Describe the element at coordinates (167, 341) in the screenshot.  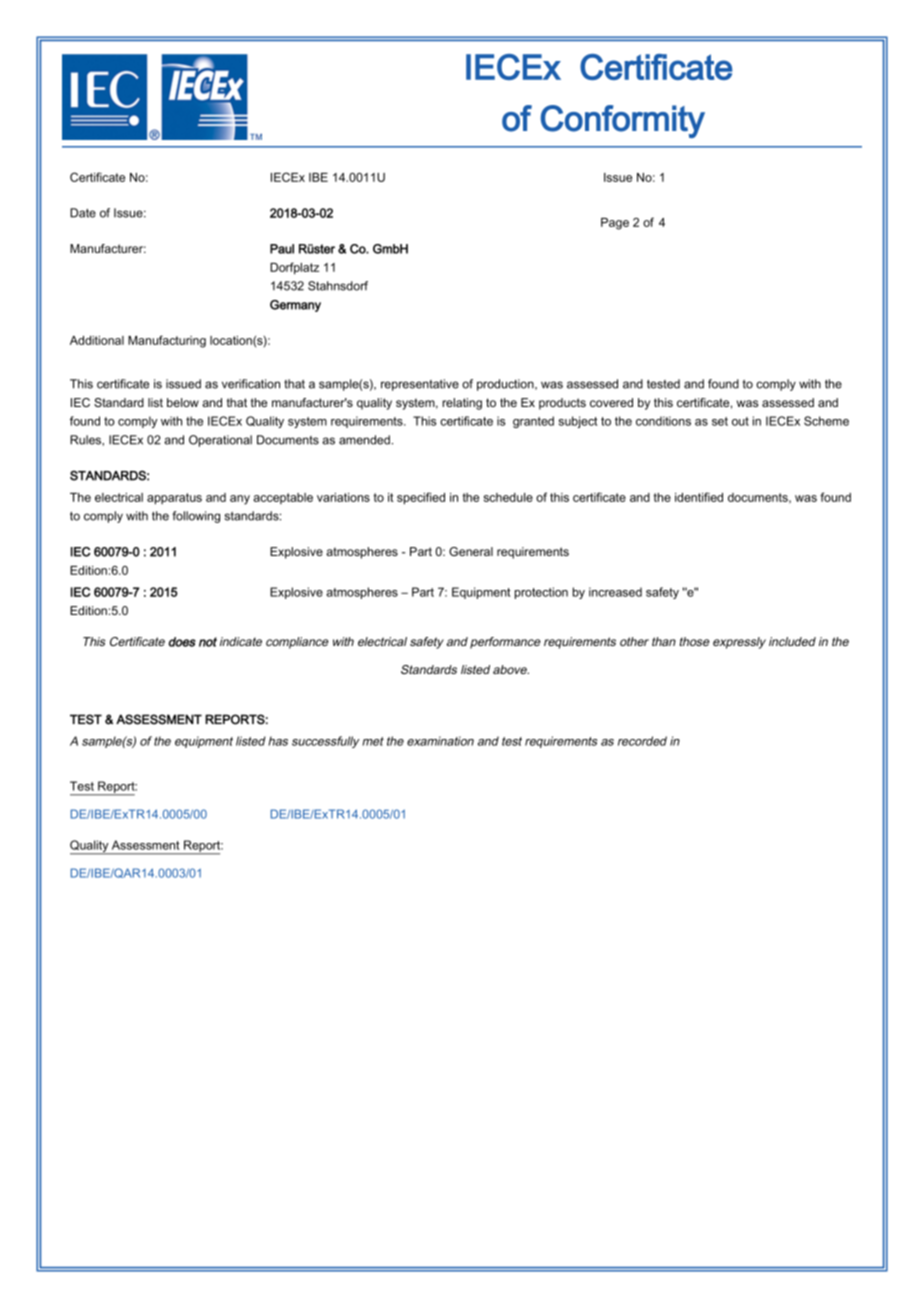
I see `Manufacturing` at that location.
